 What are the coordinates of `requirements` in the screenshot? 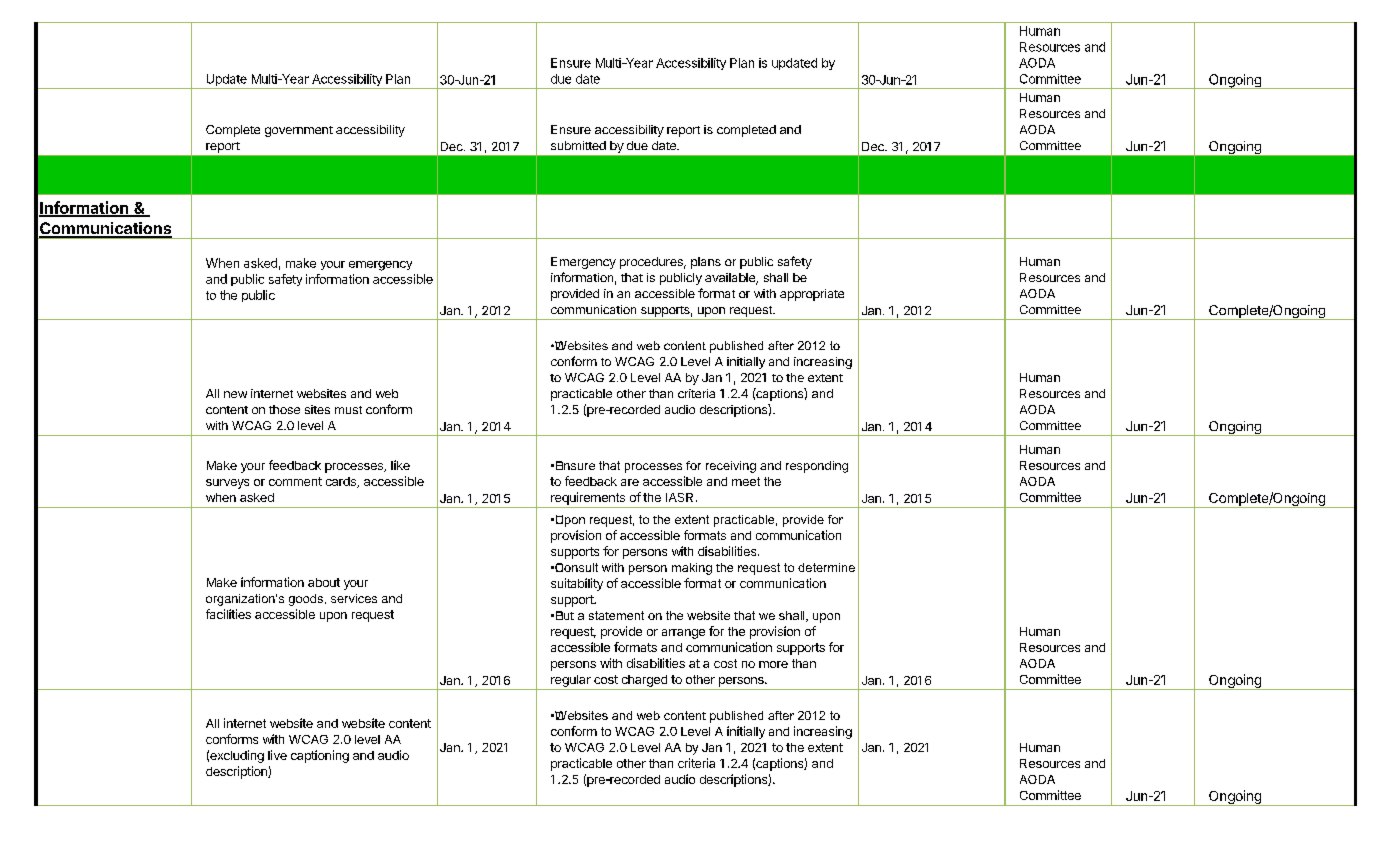 It's located at (588, 498).
